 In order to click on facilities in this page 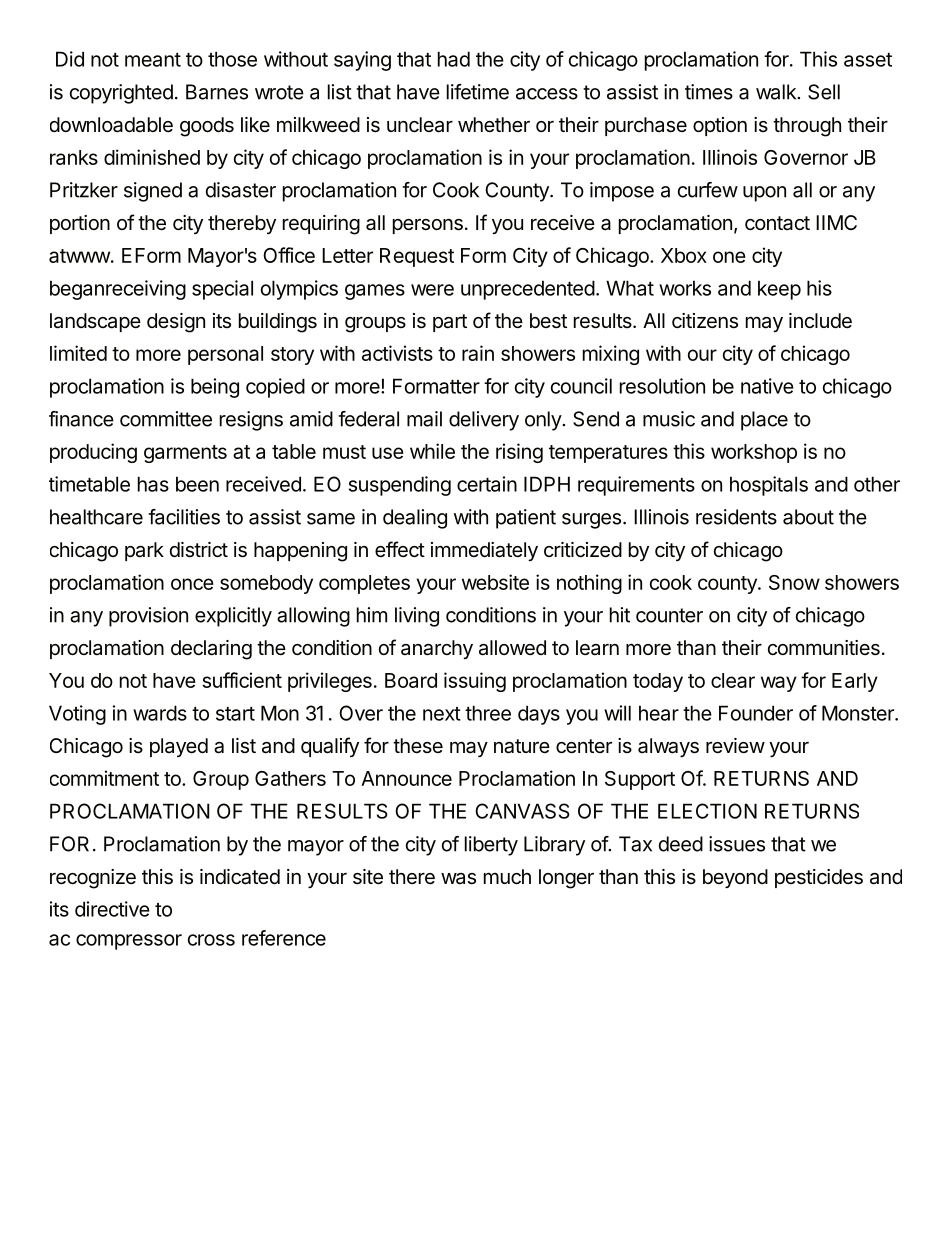, I will do `click(184, 517)`.
